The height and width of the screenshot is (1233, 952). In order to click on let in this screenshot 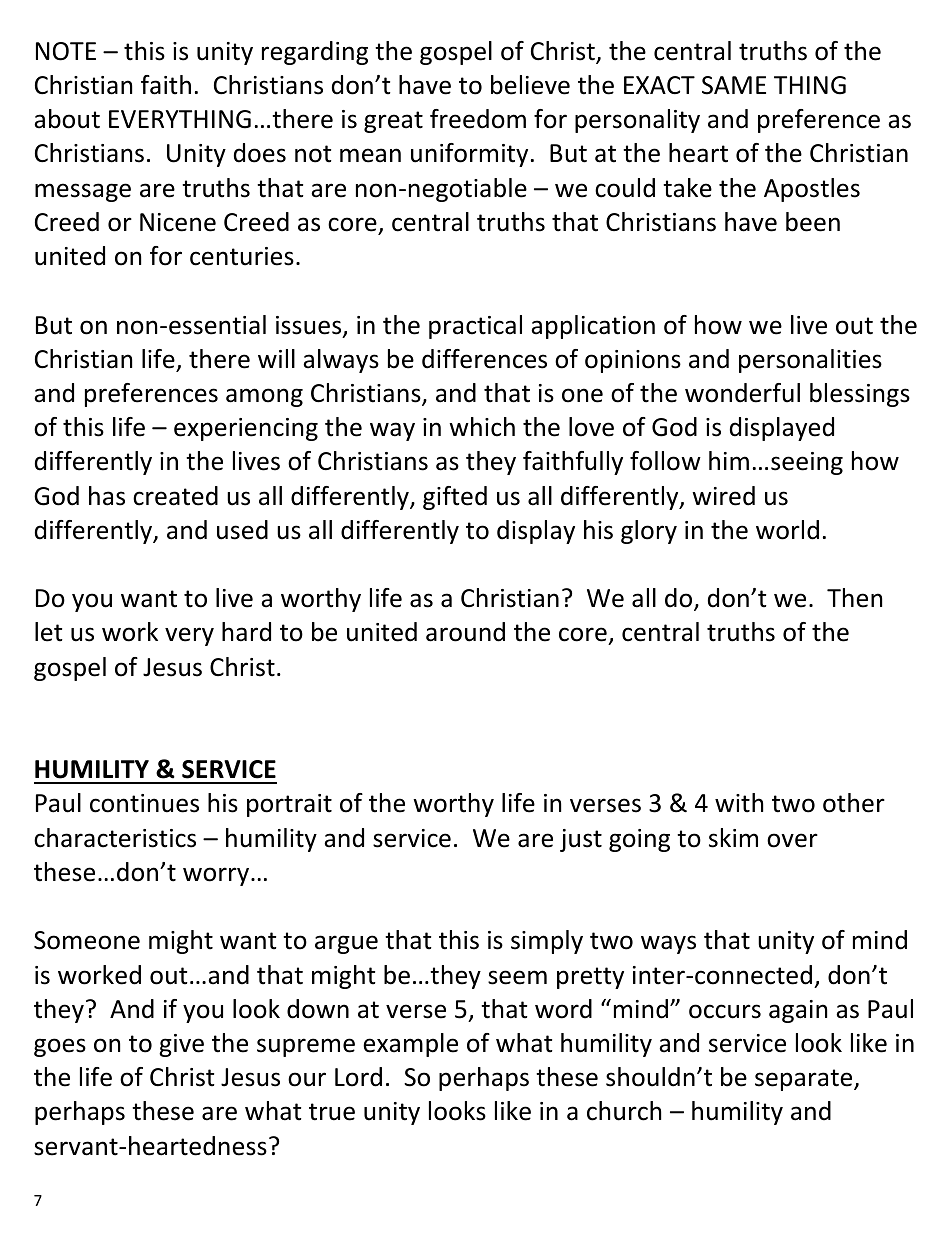, I will do `click(49, 632)`.
